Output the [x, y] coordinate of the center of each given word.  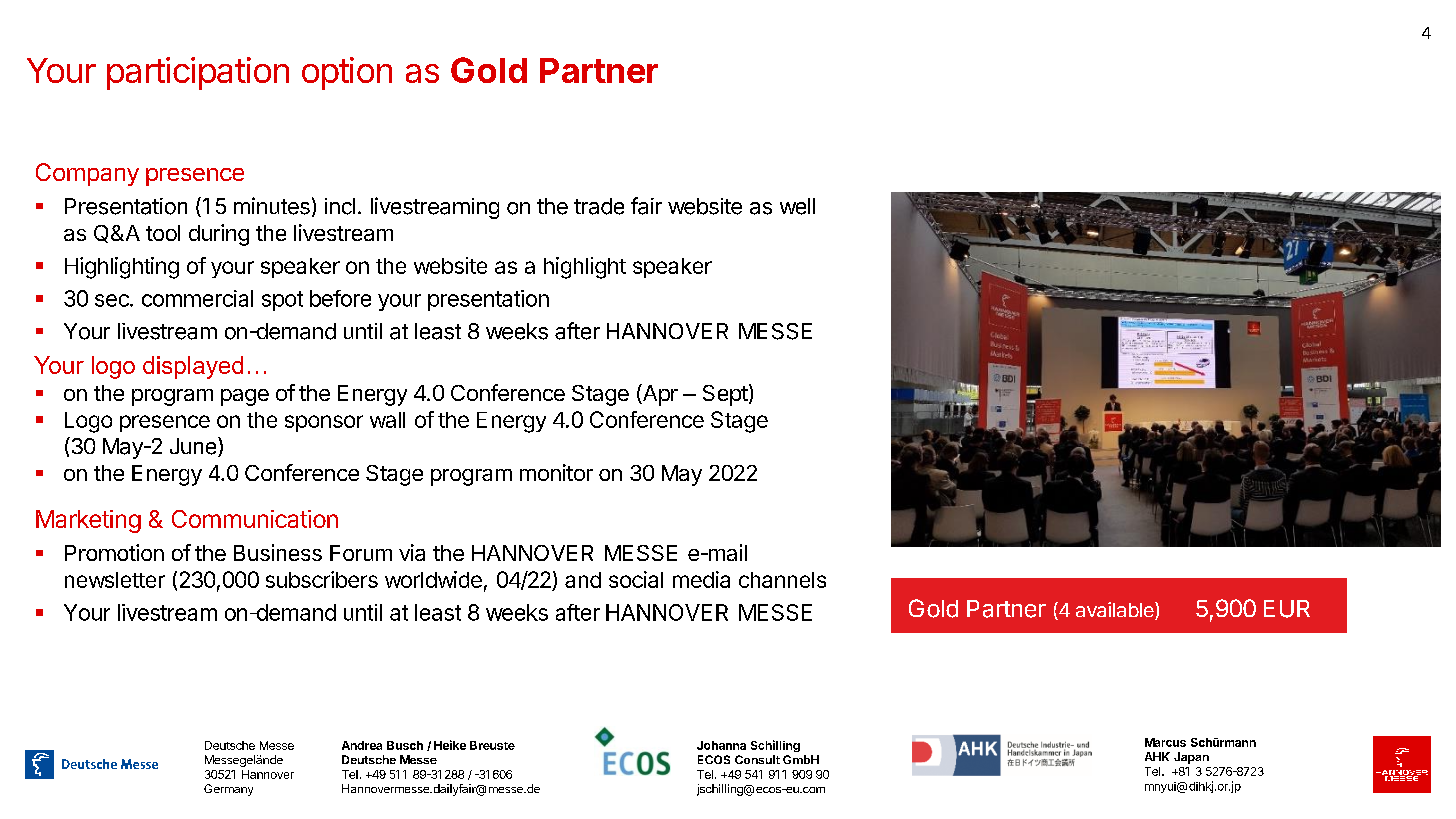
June [194, 447]
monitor [556, 472]
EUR [1287, 609]
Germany [228, 790]
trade [599, 206]
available [1116, 611]
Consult [757, 759]
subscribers [322, 579]
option [347, 73]
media [701, 579]
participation [198, 73]
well [797, 206]
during [219, 235]
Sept [725, 395]
